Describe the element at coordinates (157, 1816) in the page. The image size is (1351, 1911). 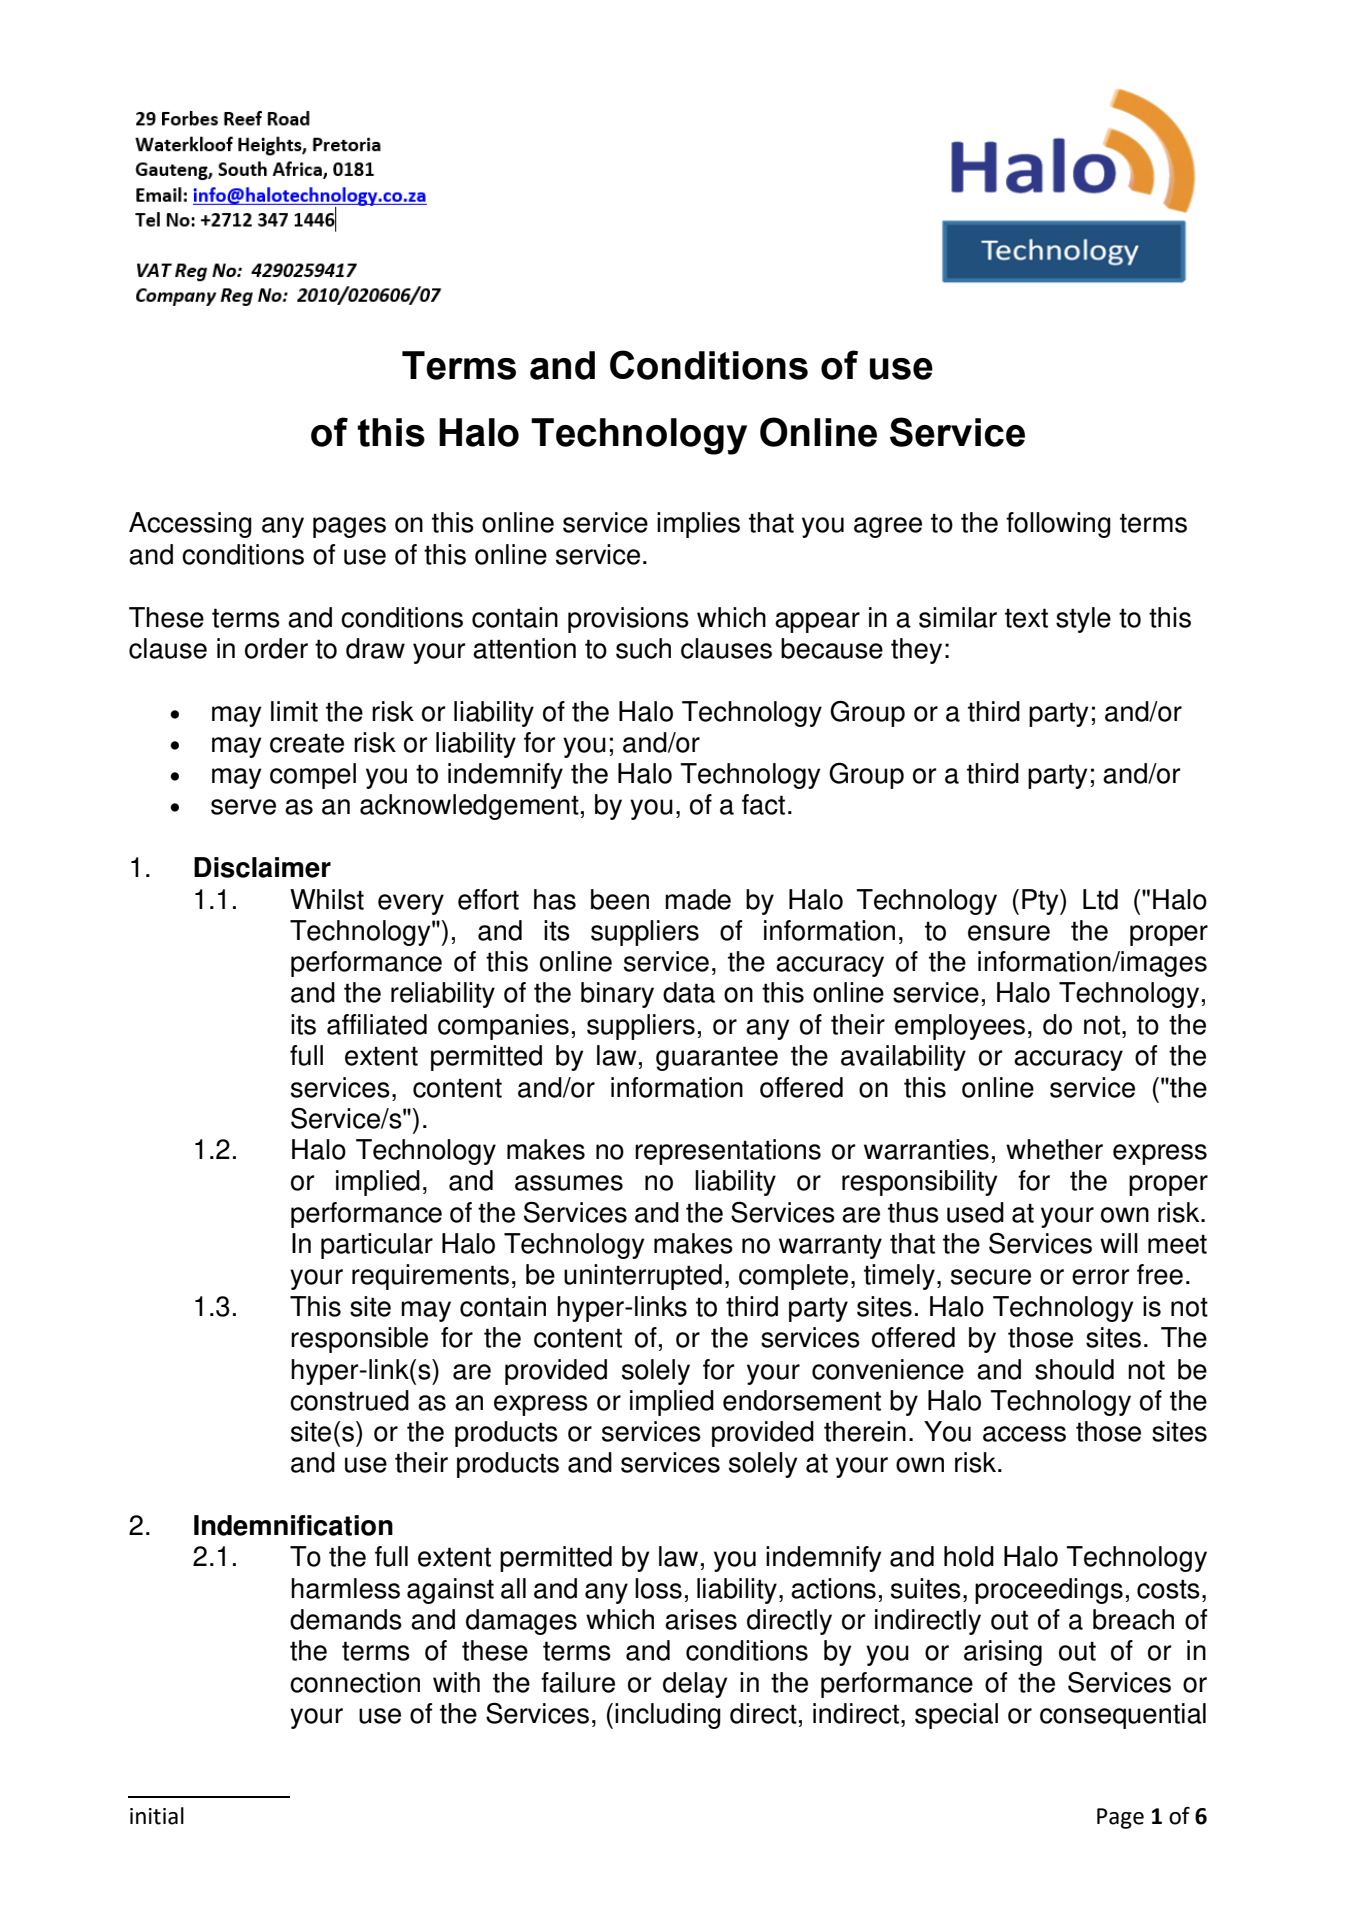
I see `initial` at that location.
